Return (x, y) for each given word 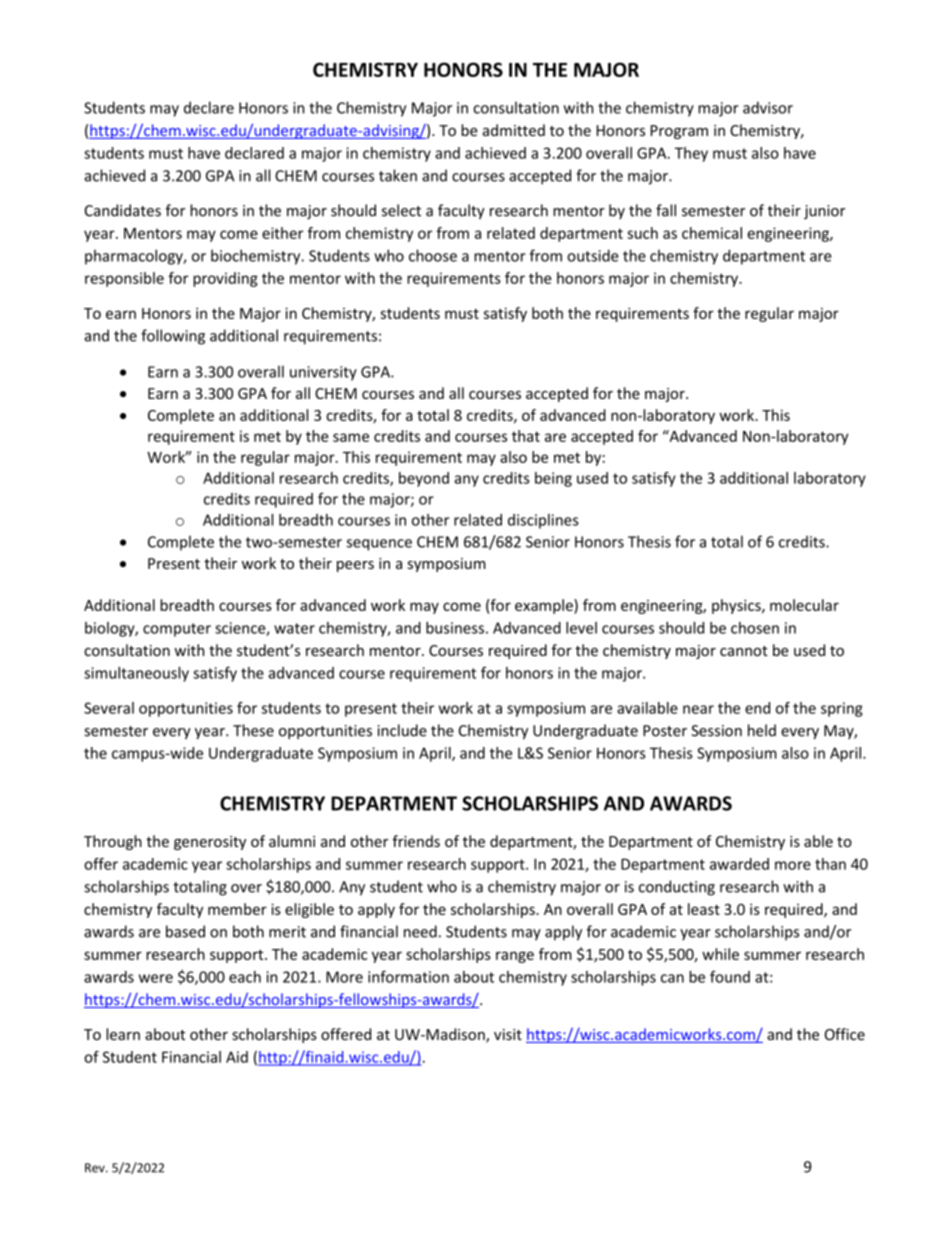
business (455, 628)
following (173, 337)
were (156, 978)
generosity (210, 843)
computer (177, 630)
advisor (768, 107)
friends (416, 841)
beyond (424, 479)
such (642, 233)
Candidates (123, 210)
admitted (514, 130)
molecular (804, 605)
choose (433, 255)
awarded (739, 864)
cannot (744, 651)
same (351, 437)
